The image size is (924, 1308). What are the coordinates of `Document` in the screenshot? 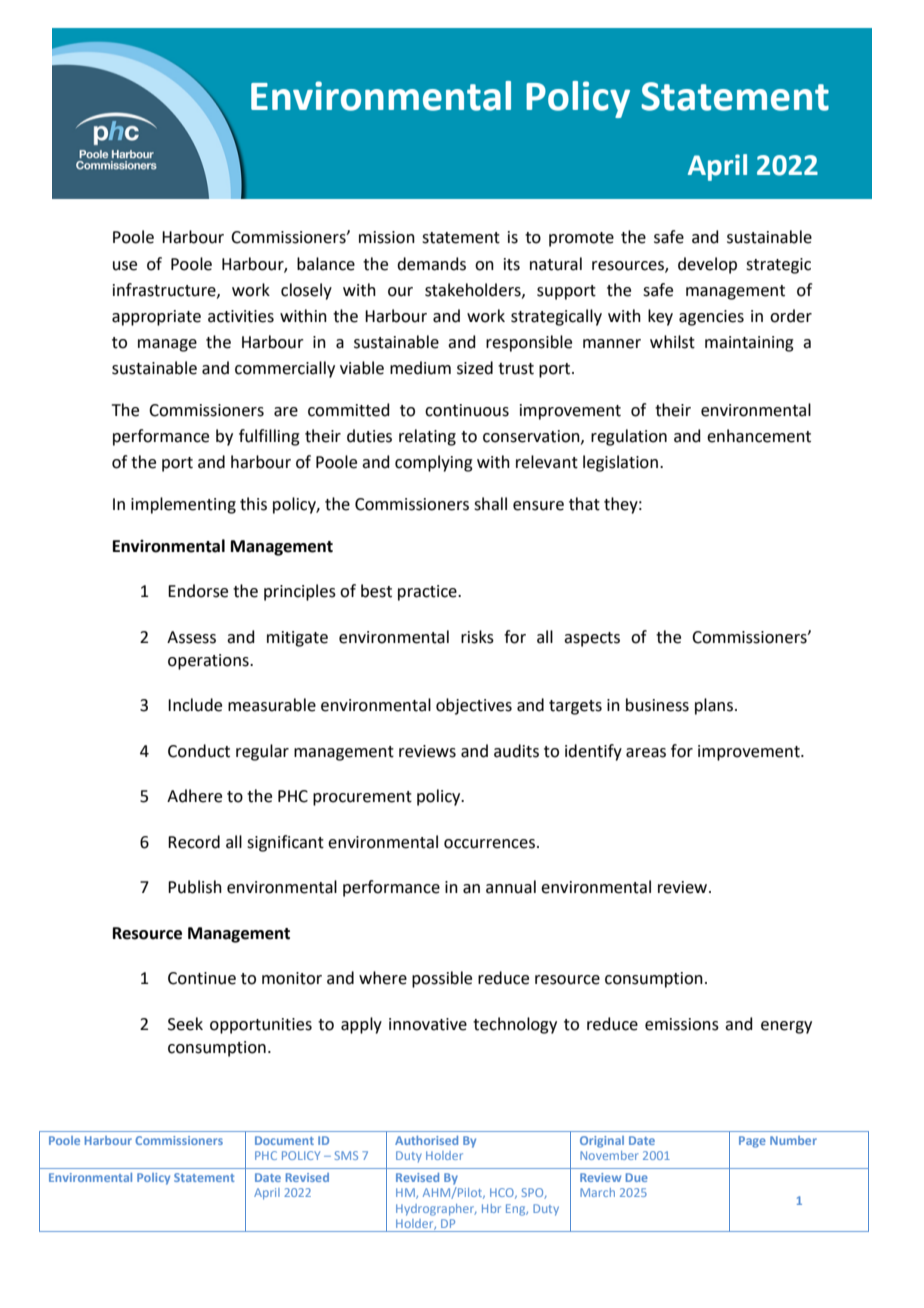 It's located at (284, 1140).
